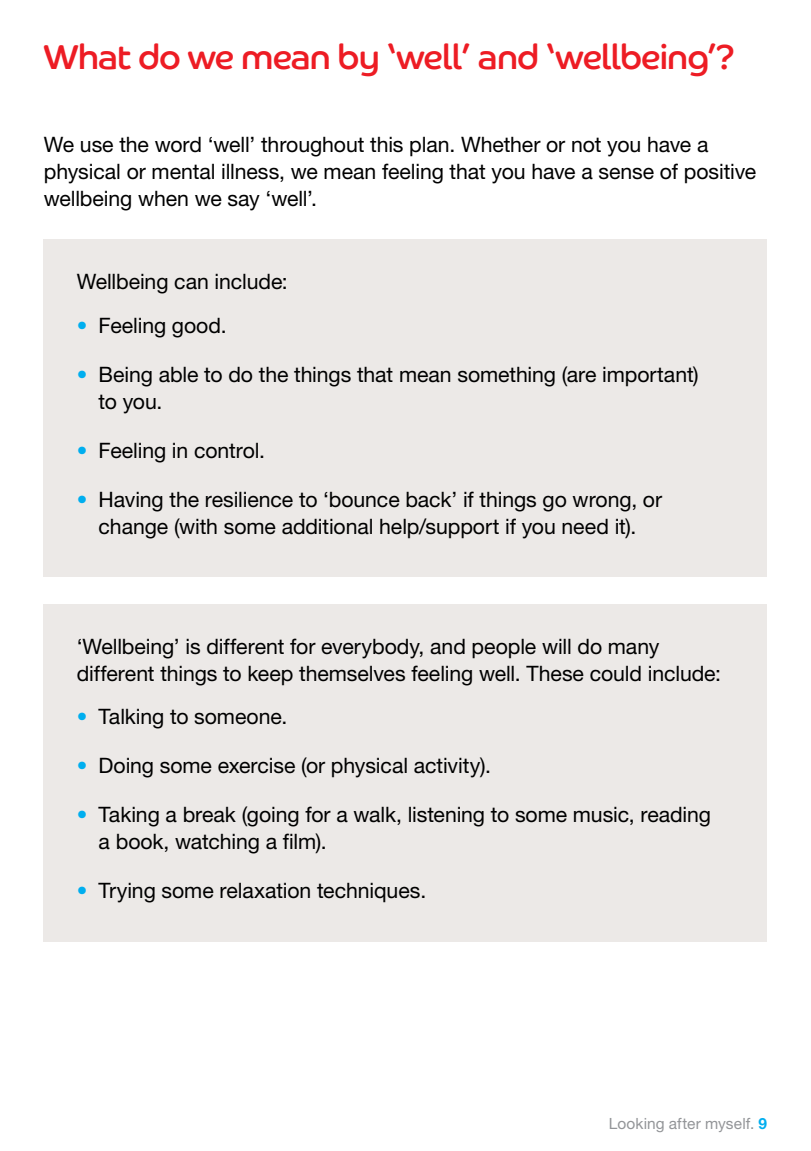 The width and height of the page is (811, 1151). I want to click on not, so click(586, 145).
